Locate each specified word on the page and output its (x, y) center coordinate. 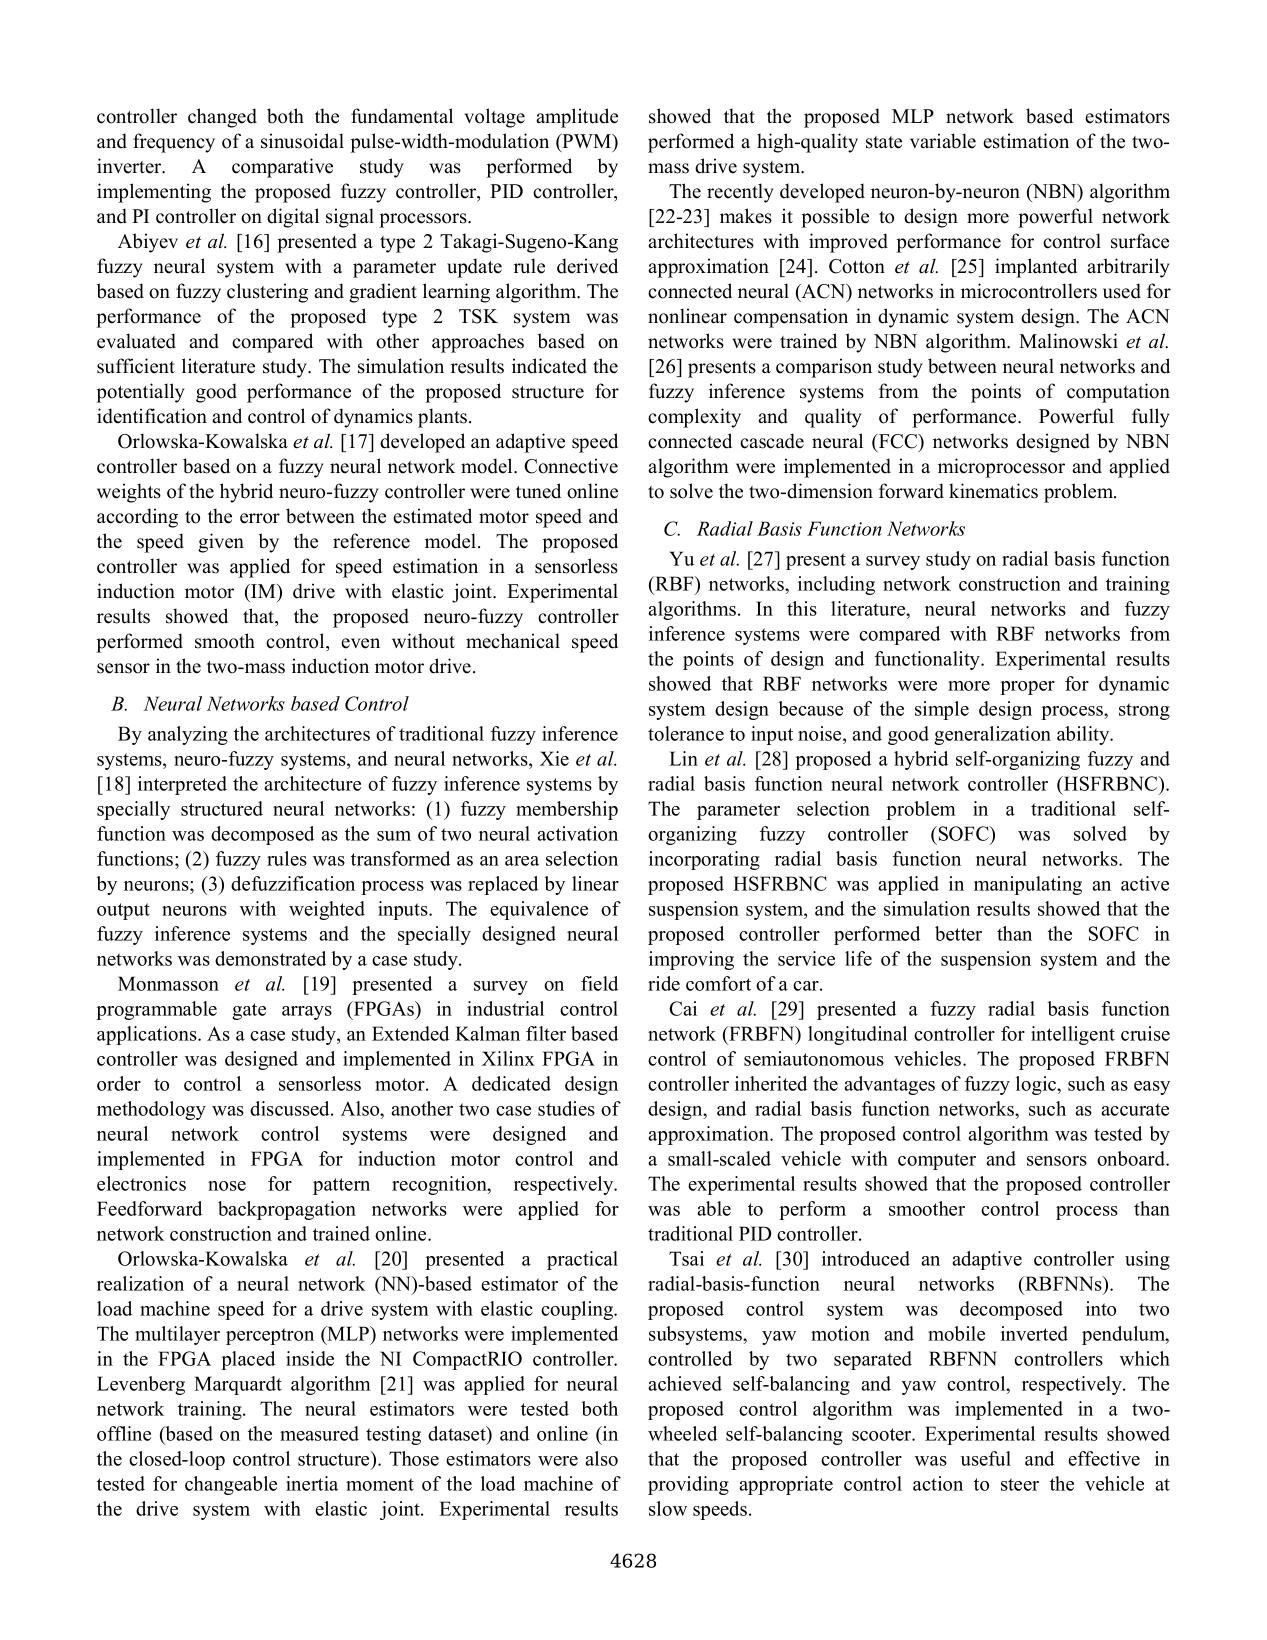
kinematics (993, 491)
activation (577, 833)
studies (566, 1108)
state (884, 142)
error (260, 518)
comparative (282, 168)
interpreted (182, 785)
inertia (312, 1483)
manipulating (1028, 885)
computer (937, 1161)
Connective (571, 466)
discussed (291, 1108)
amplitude (577, 118)
